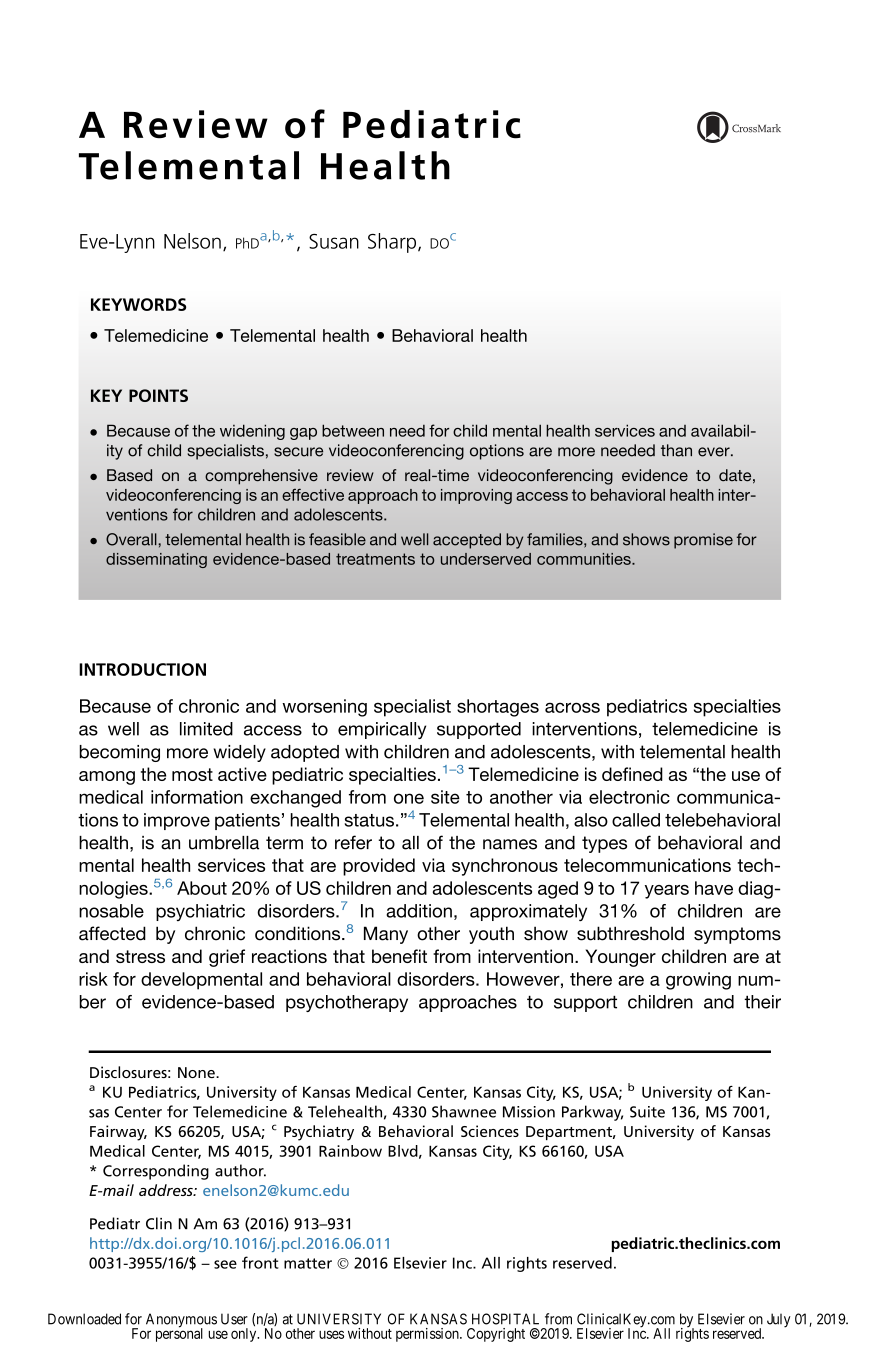 The height and width of the document is (1345, 896). Describe the element at coordinates (132, 539) in the document. I see `Overall` at that location.
